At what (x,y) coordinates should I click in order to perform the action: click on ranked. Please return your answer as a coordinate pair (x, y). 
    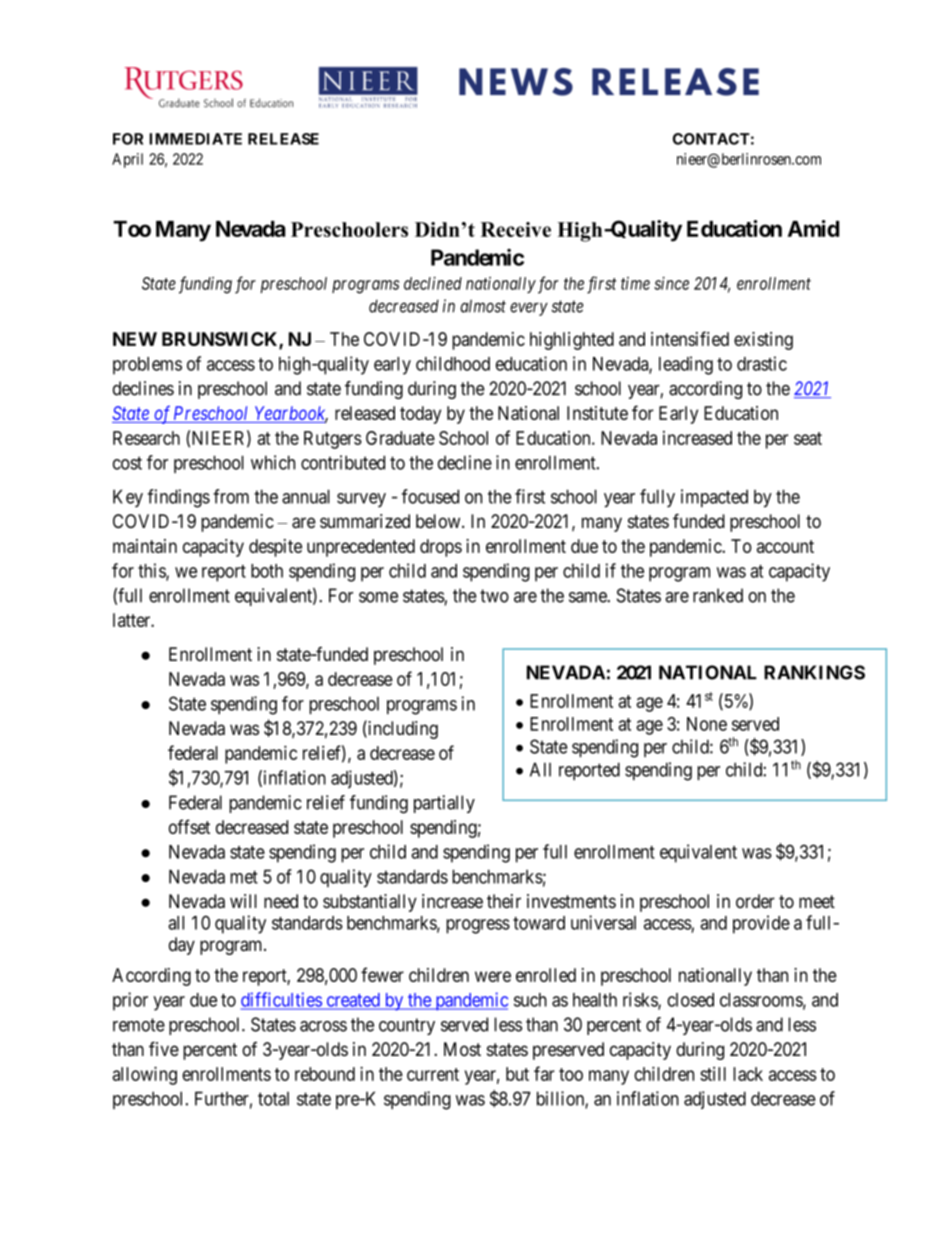
    Looking at the image, I should click on (718, 595).
